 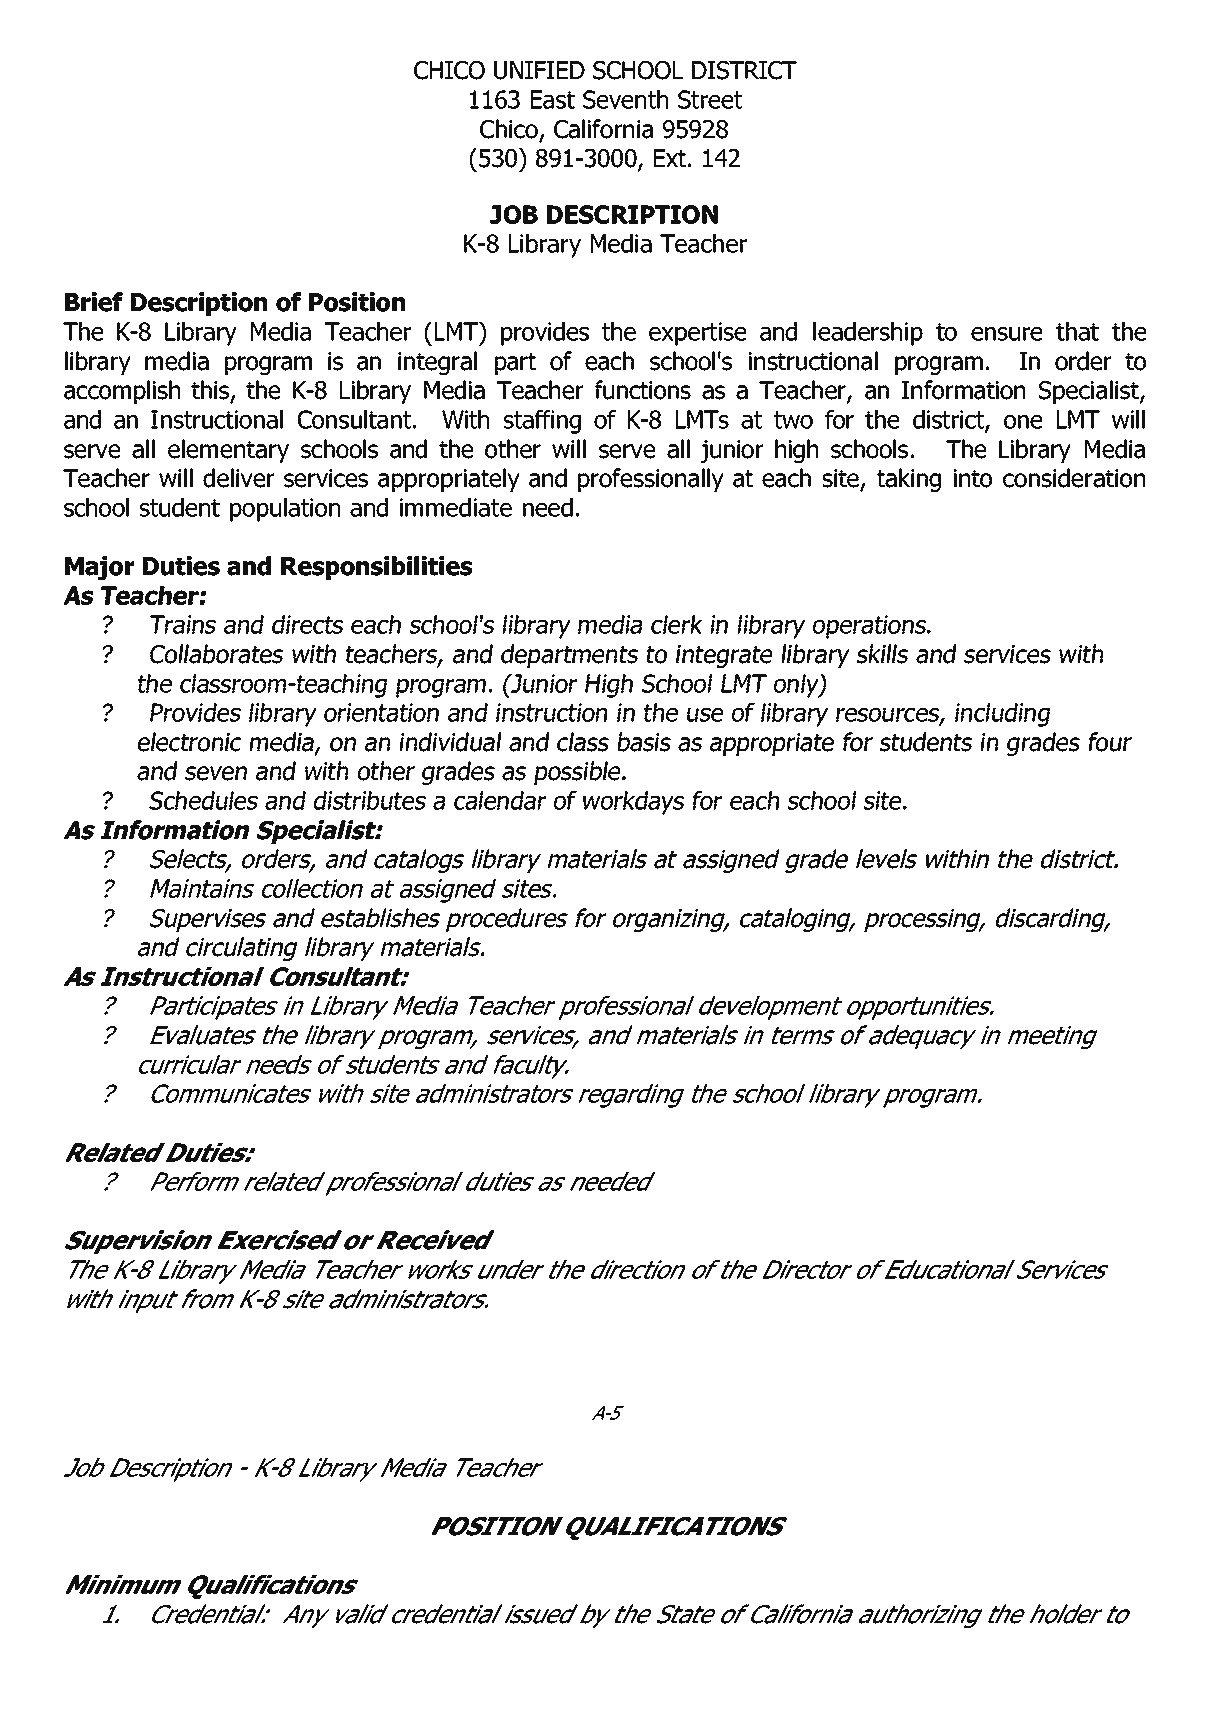 I want to click on Street, so click(x=710, y=99).
